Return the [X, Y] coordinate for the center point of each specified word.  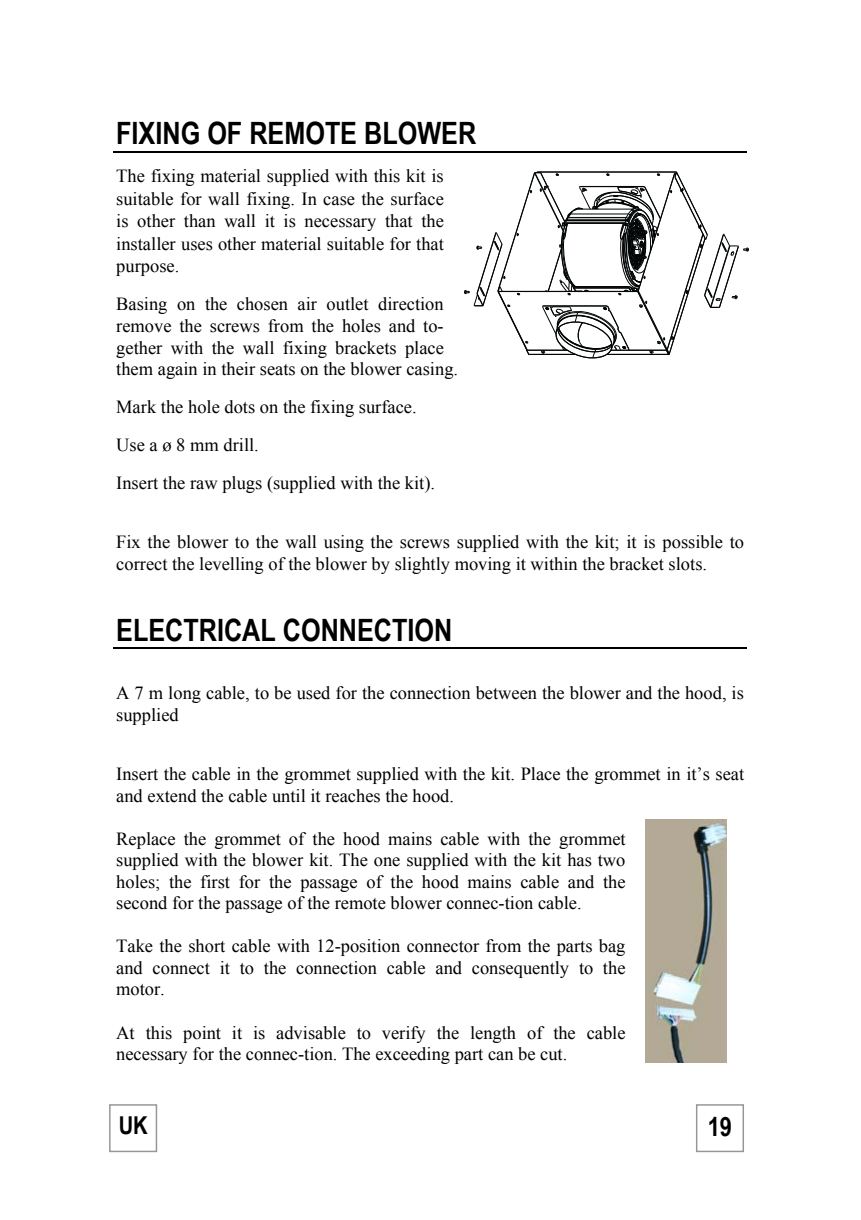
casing [431, 370]
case [339, 201]
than [199, 221]
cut [552, 1055]
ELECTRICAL [196, 630]
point [202, 1034]
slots [686, 564]
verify [403, 1034]
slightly [422, 565]
